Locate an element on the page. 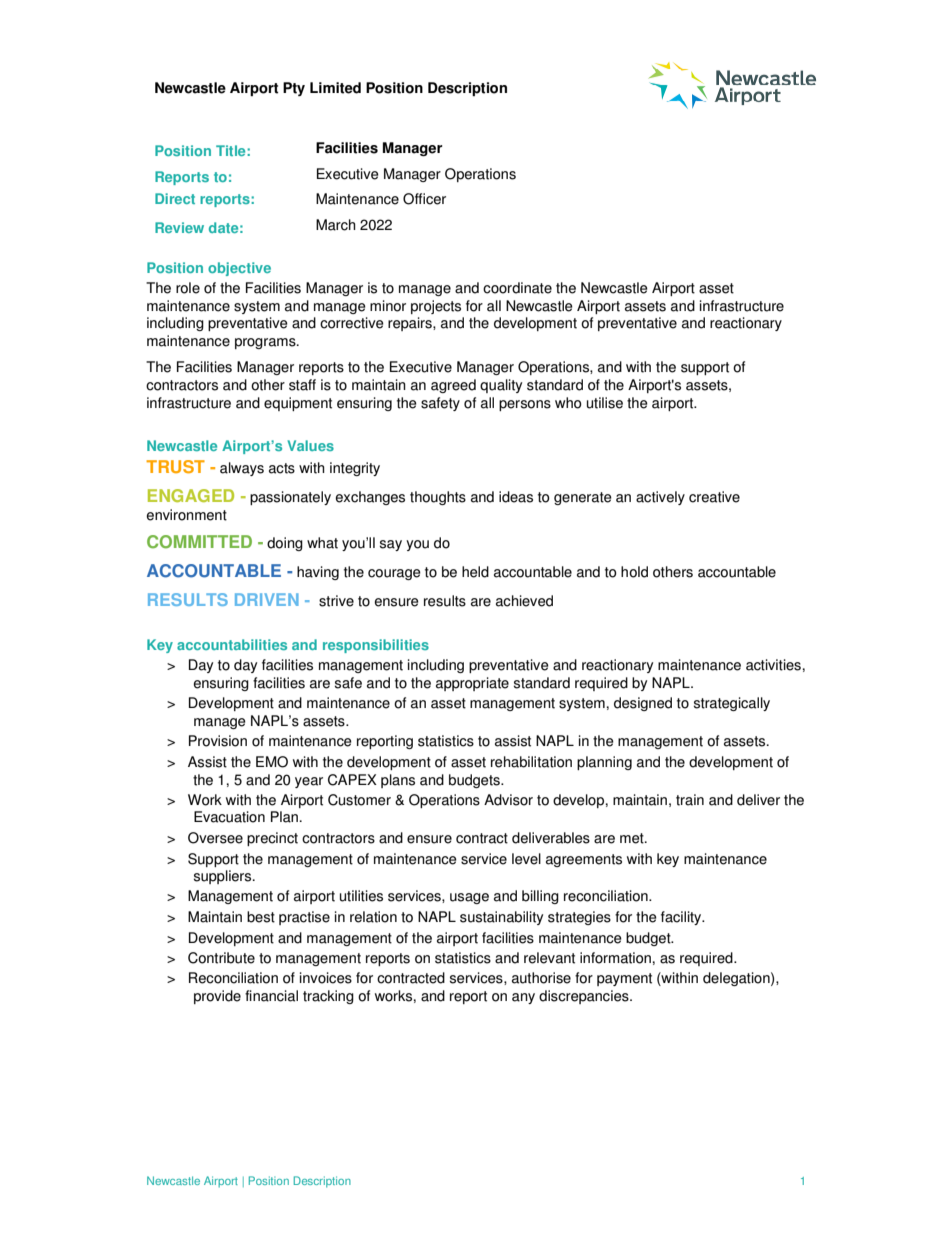 The image size is (952, 1233). accountabilities is located at coordinates (232, 644).
